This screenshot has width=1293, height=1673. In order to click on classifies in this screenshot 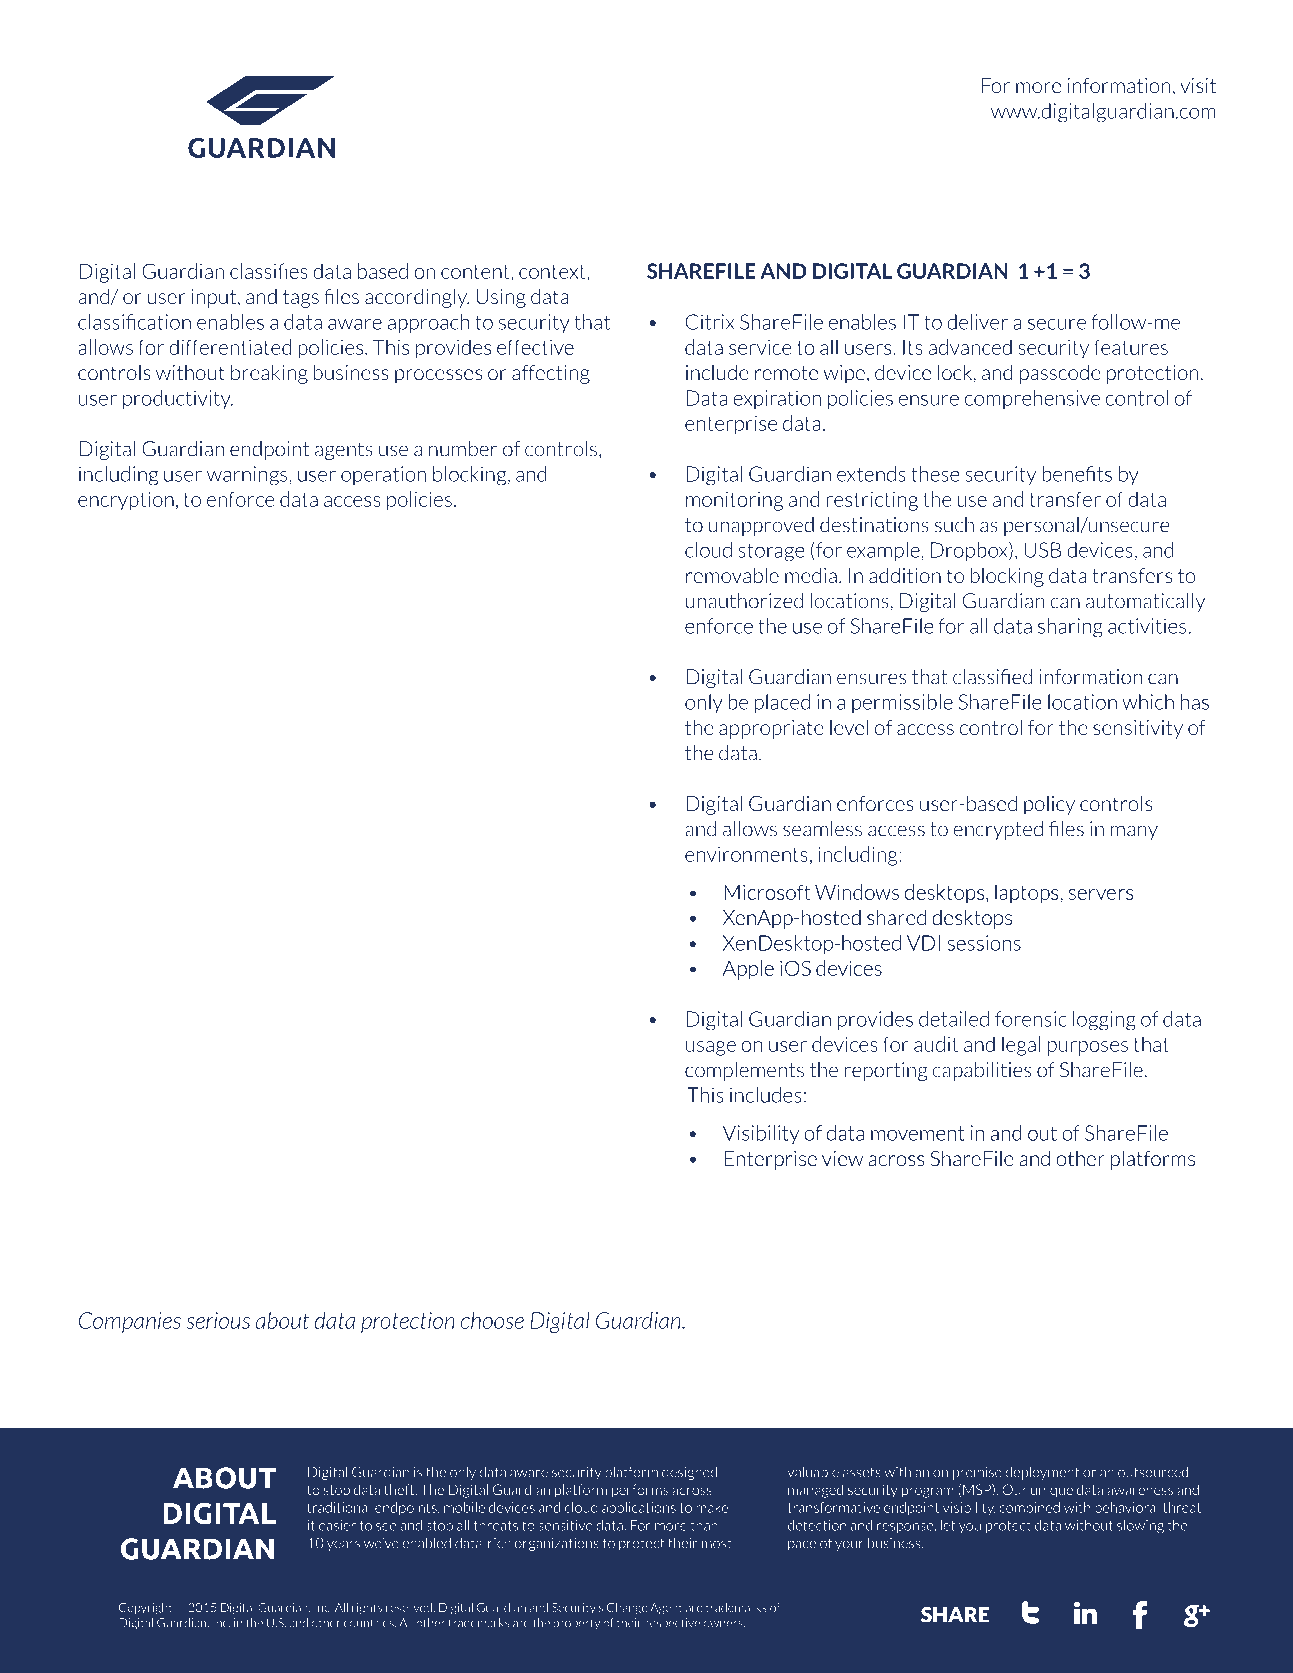, I will do `click(269, 271)`.
